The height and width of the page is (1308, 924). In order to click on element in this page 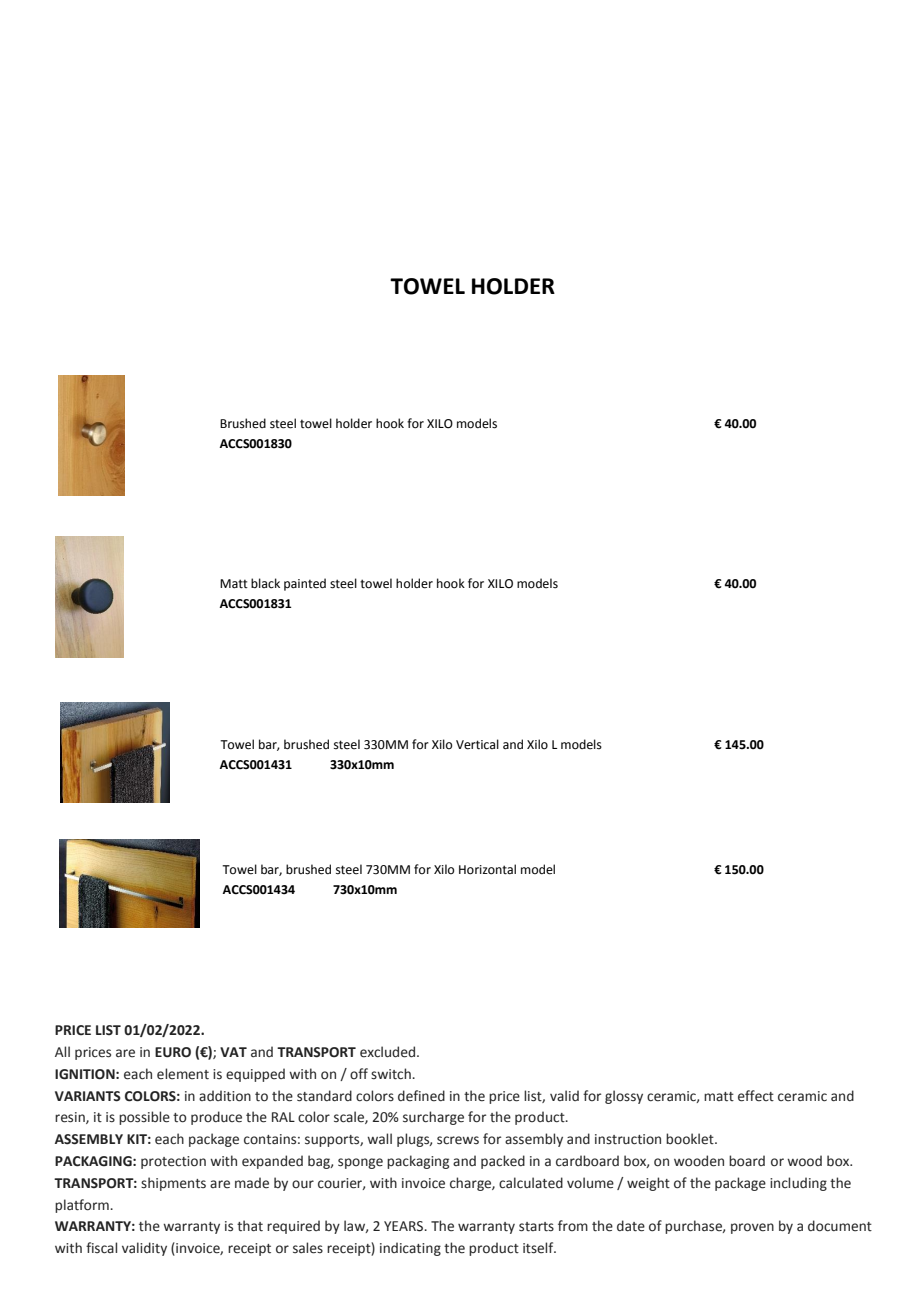, I will do `click(183, 1074)`.
